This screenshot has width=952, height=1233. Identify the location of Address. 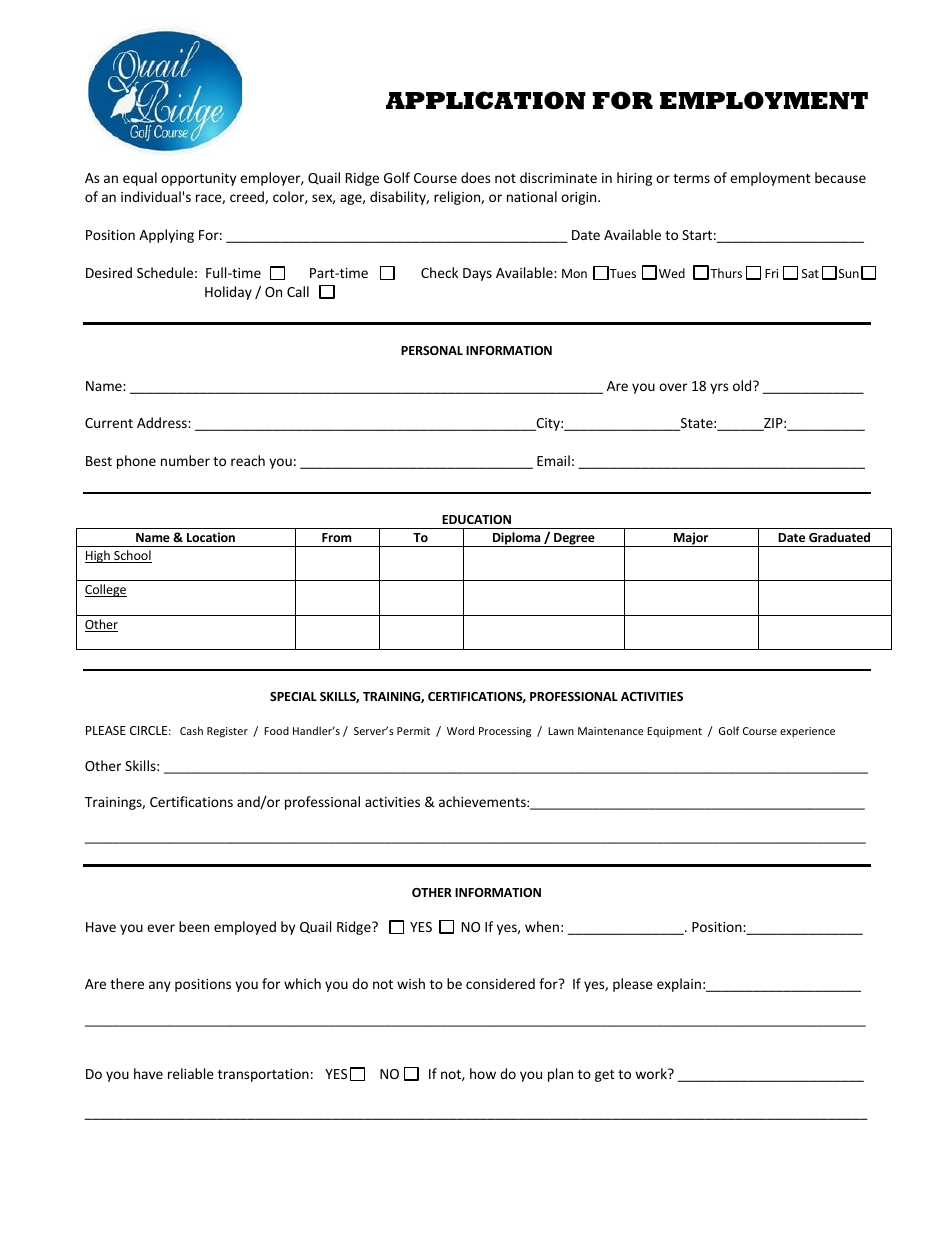
(163, 422).
